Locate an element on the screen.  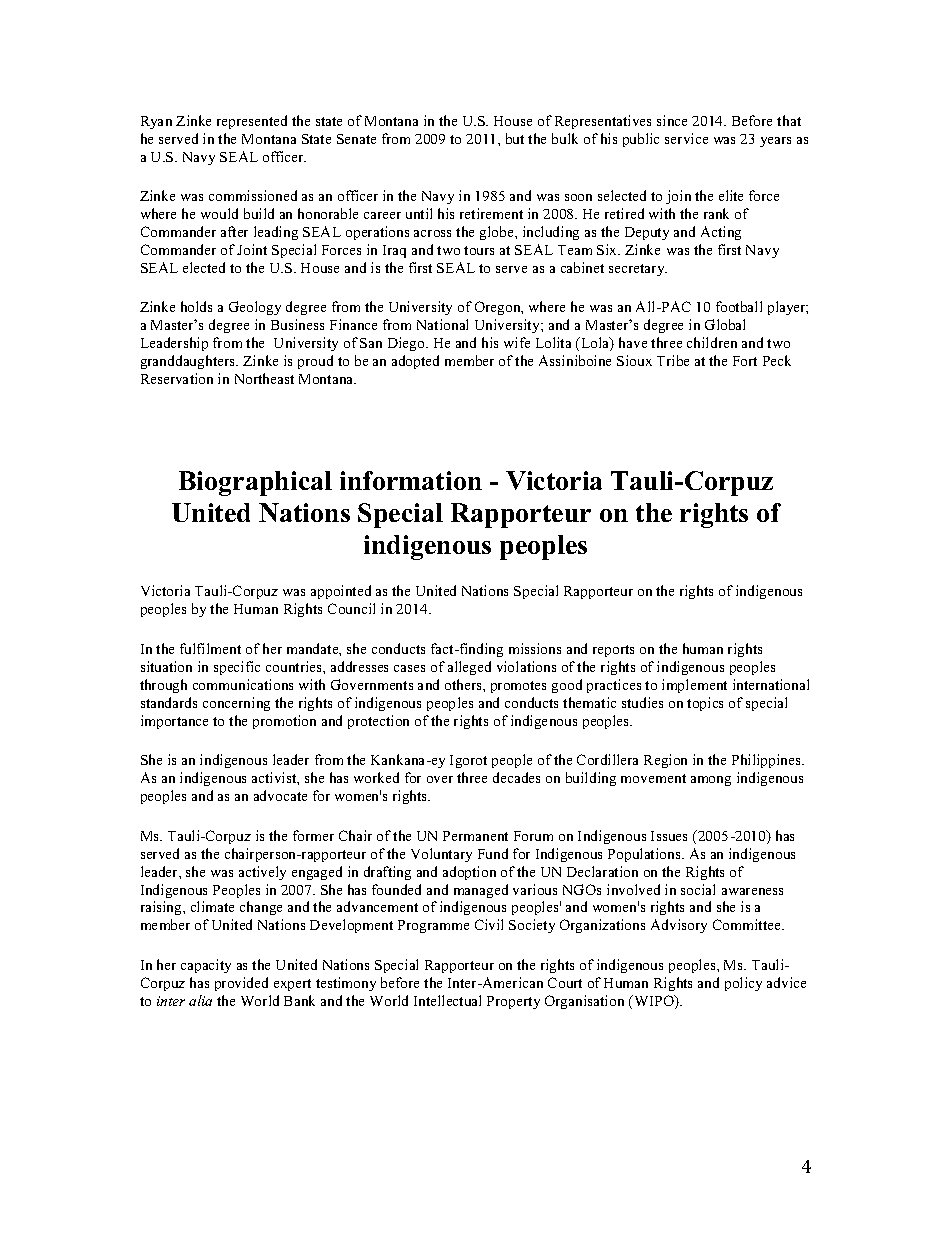
provided is located at coordinates (241, 984).
